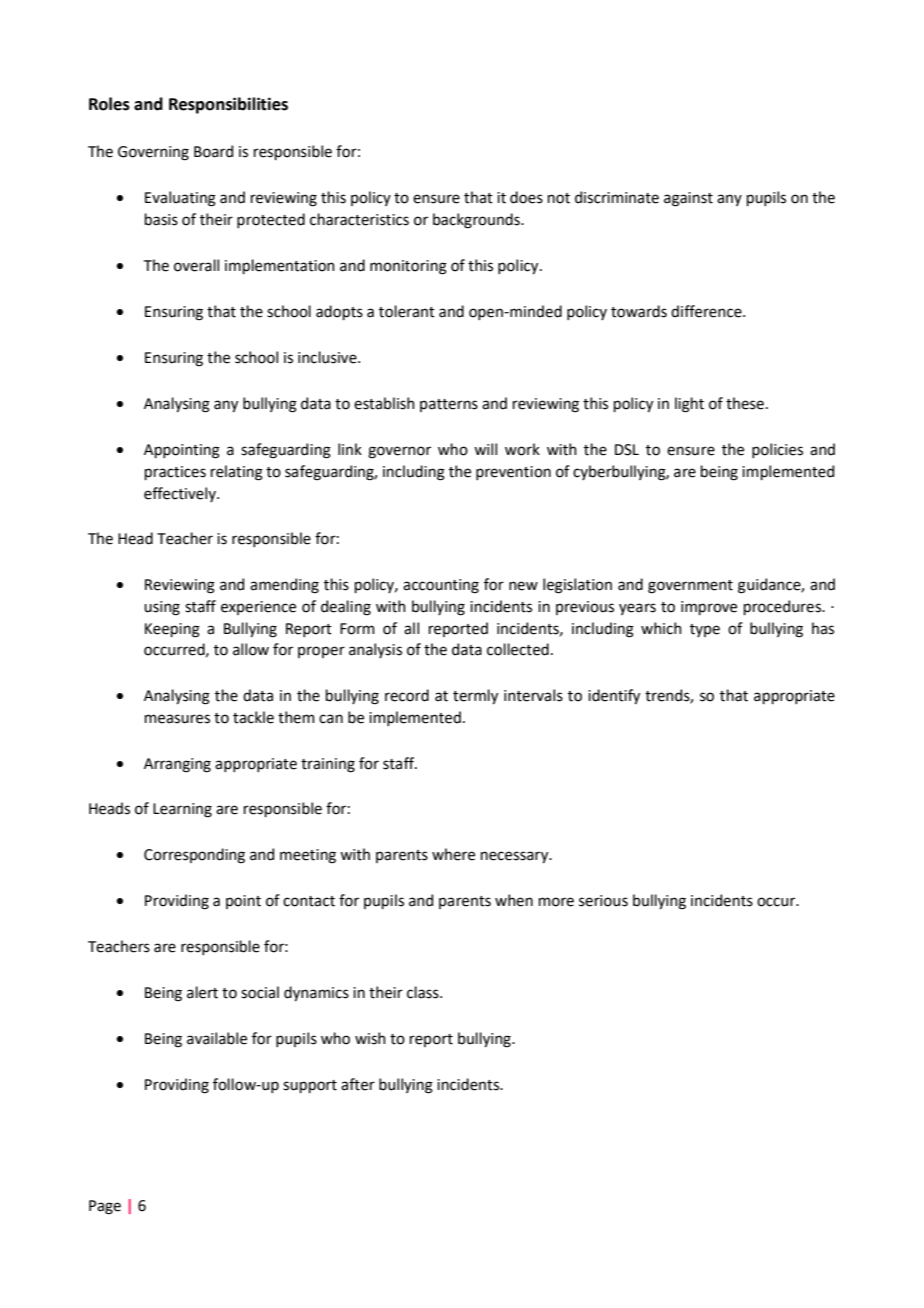 Image resolution: width=924 pixels, height=1308 pixels. Describe the element at coordinates (105, 1207) in the screenshot. I see `Page` at that location.
